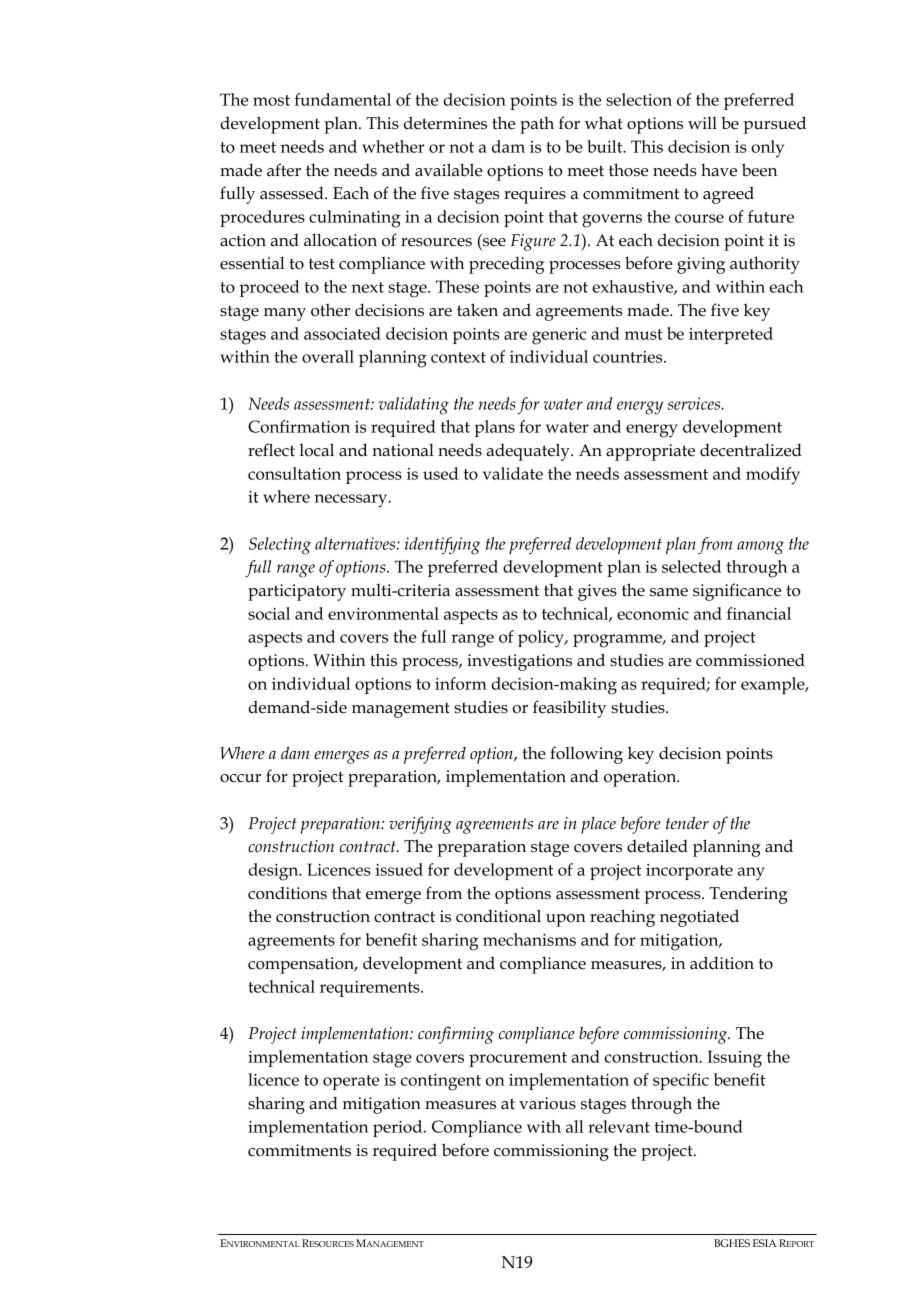 This screenshot has width=924, height=1308. I want to click on will, so click(702, 123).
